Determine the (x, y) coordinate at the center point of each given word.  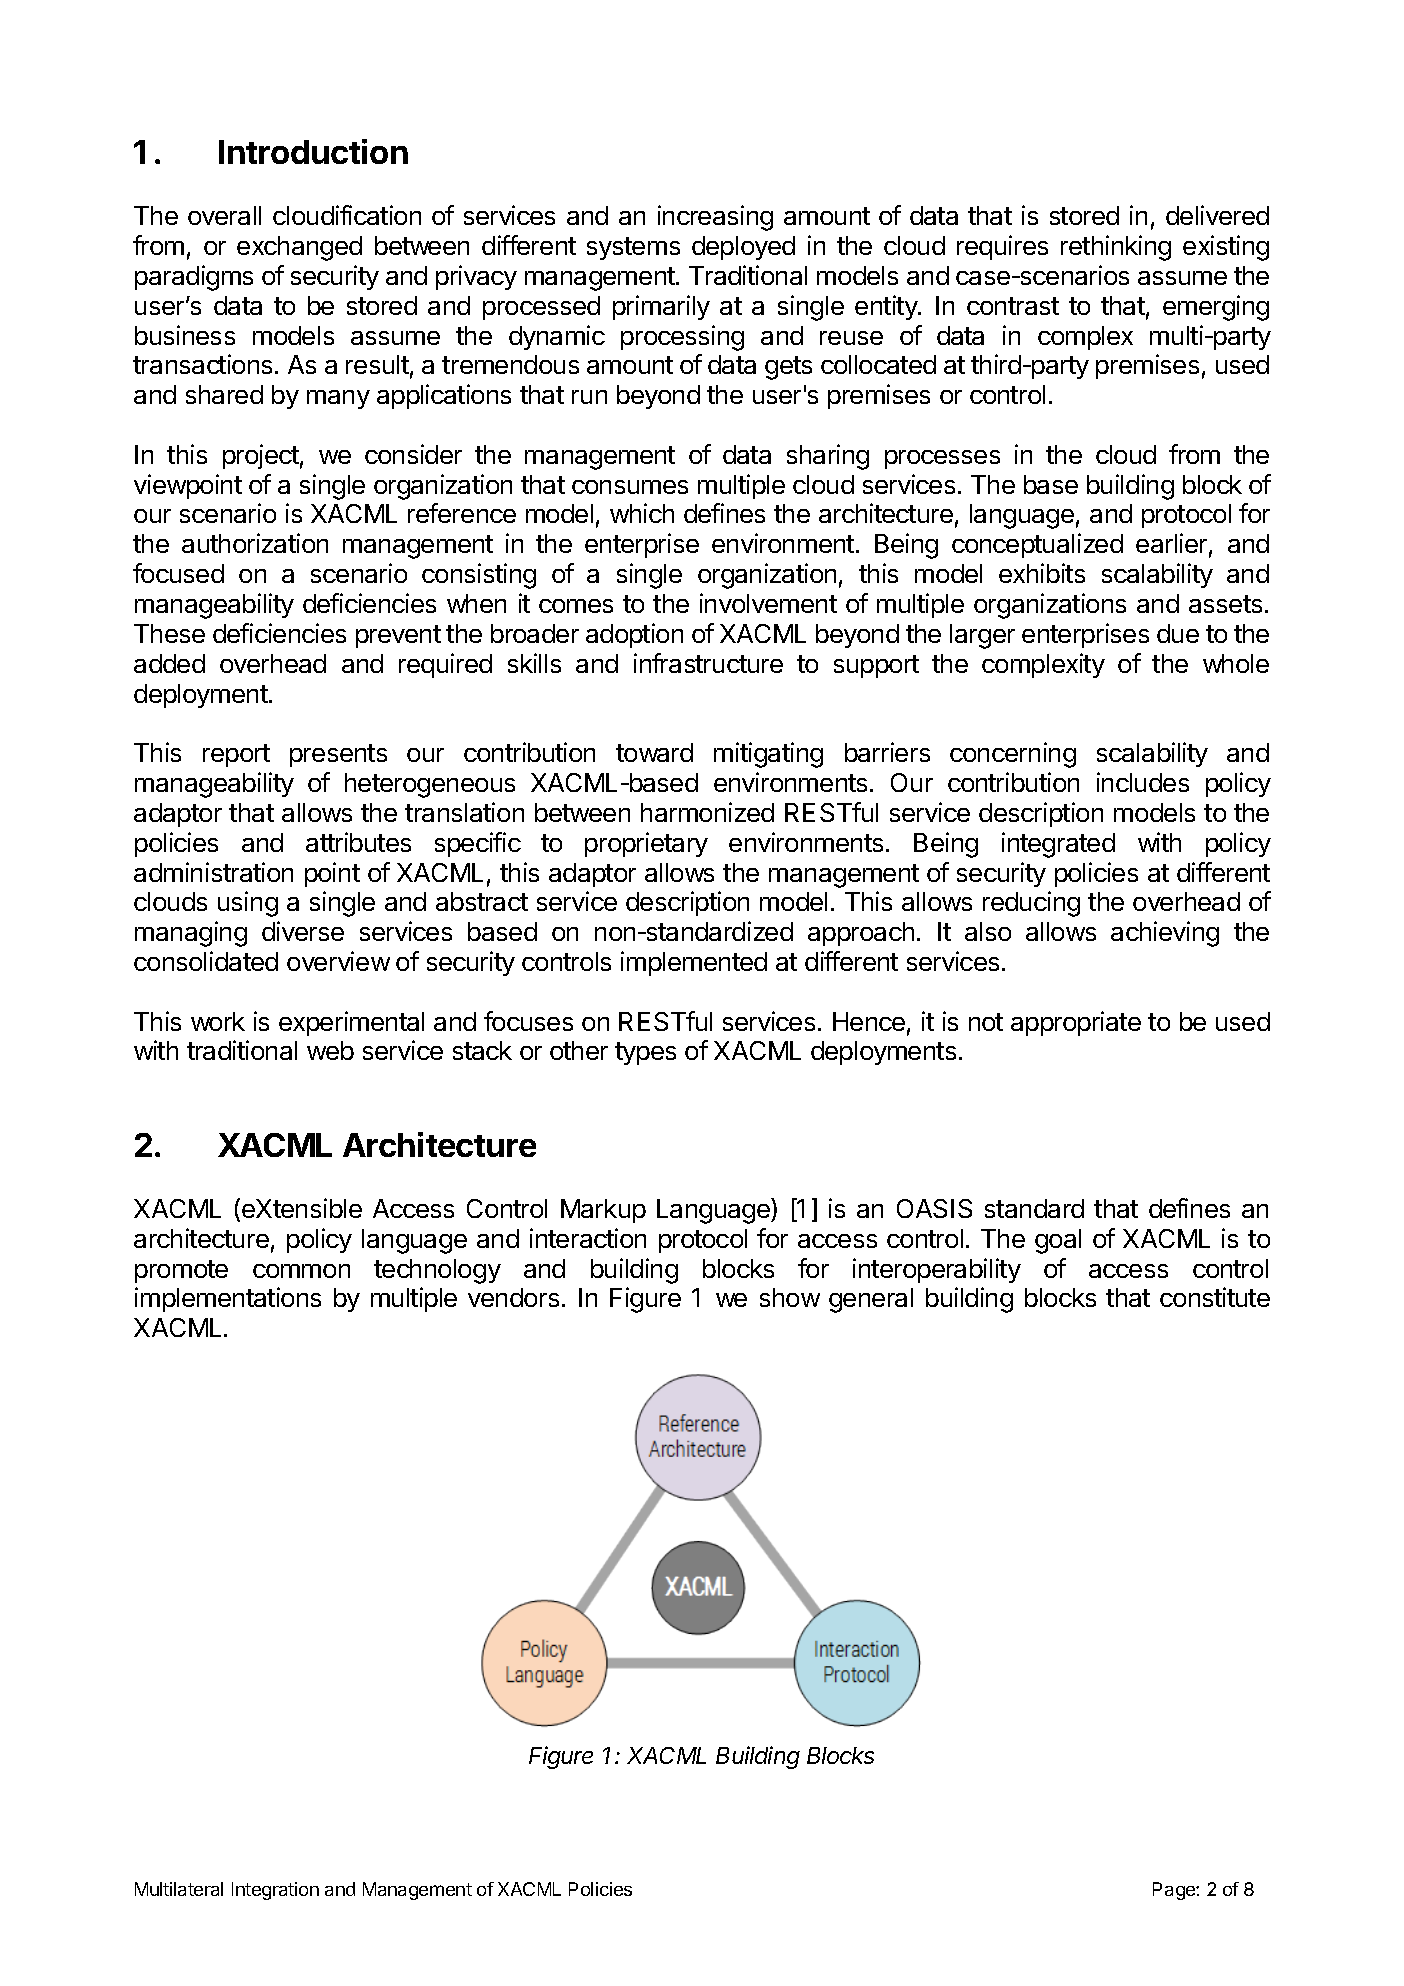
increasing (715, 218)
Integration (275, 1891)
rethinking (1116, 248)
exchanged (299, 248)
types (645, 1053)
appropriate (1076, 1023)
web (330, 1050)
